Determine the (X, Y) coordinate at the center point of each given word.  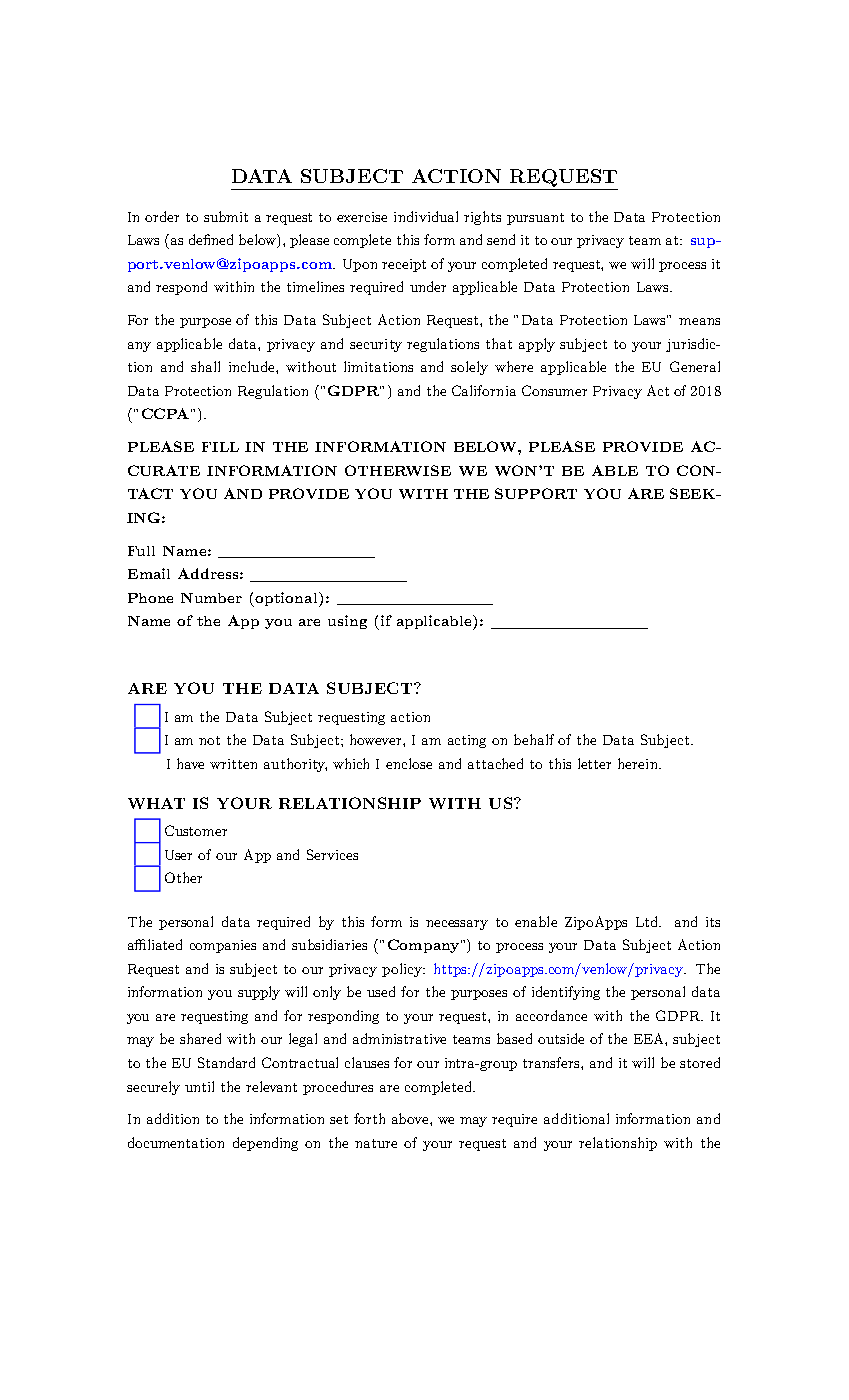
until (199, 1086)
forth (369, 1118)
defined (211, 239)
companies (223, 946)
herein (639, 763)
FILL (220, 447)
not (209, 740)
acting (467, 741)
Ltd (648, 921)
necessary (457, 925)
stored (700, 1062)
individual (426, 216)
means (699, 321)
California (484, 390)
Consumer (554, 390)
